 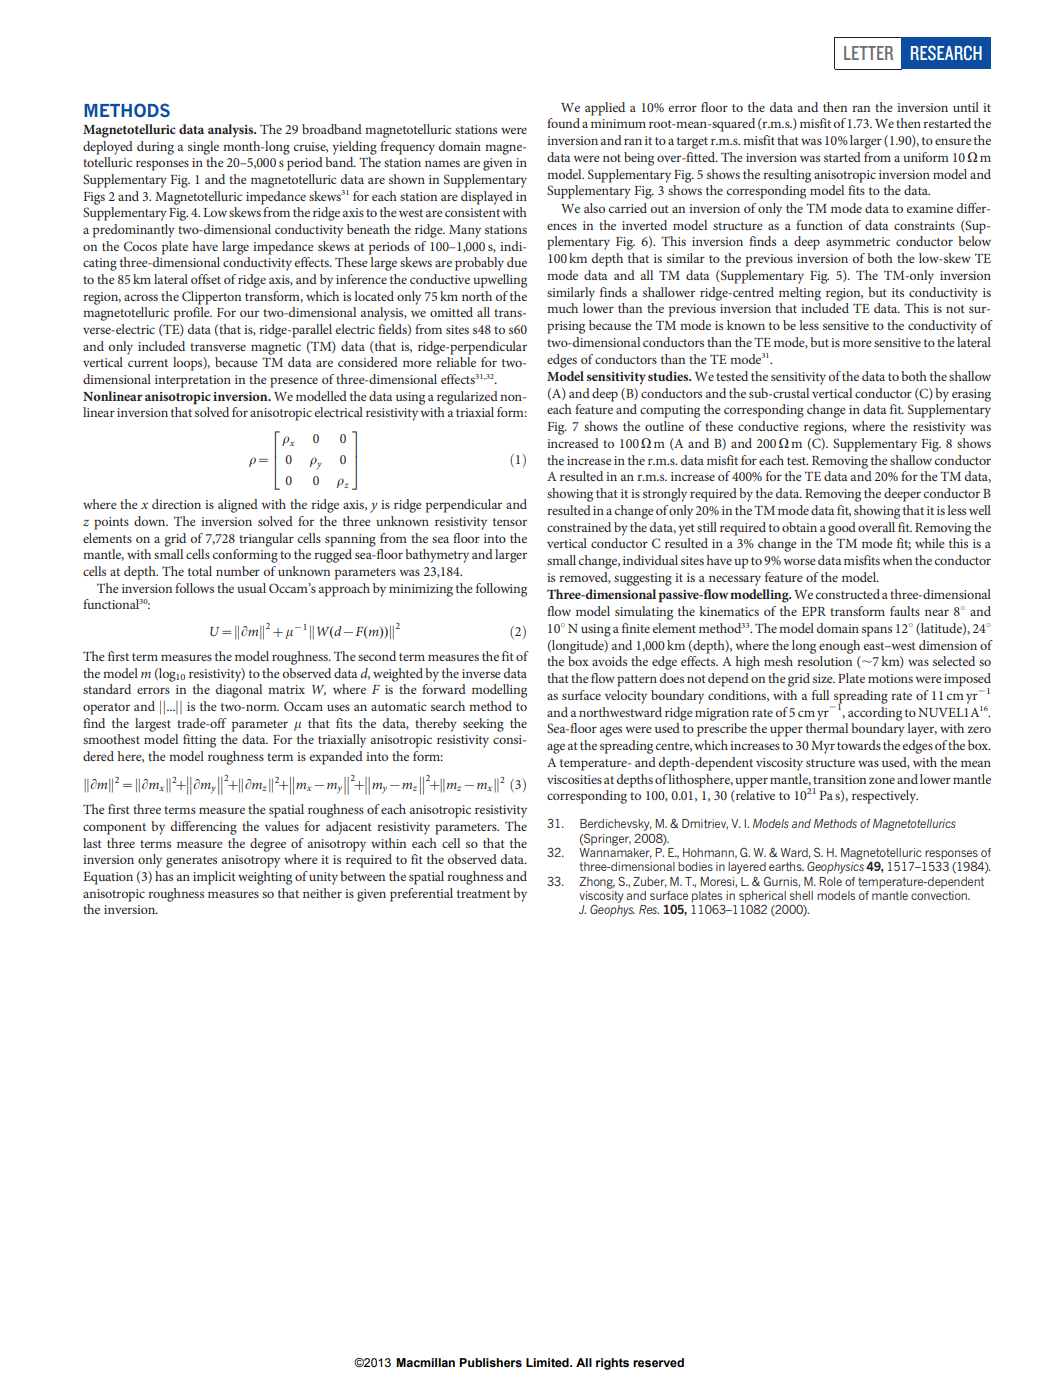 I want to click on found, so click(x=563, y=123).
